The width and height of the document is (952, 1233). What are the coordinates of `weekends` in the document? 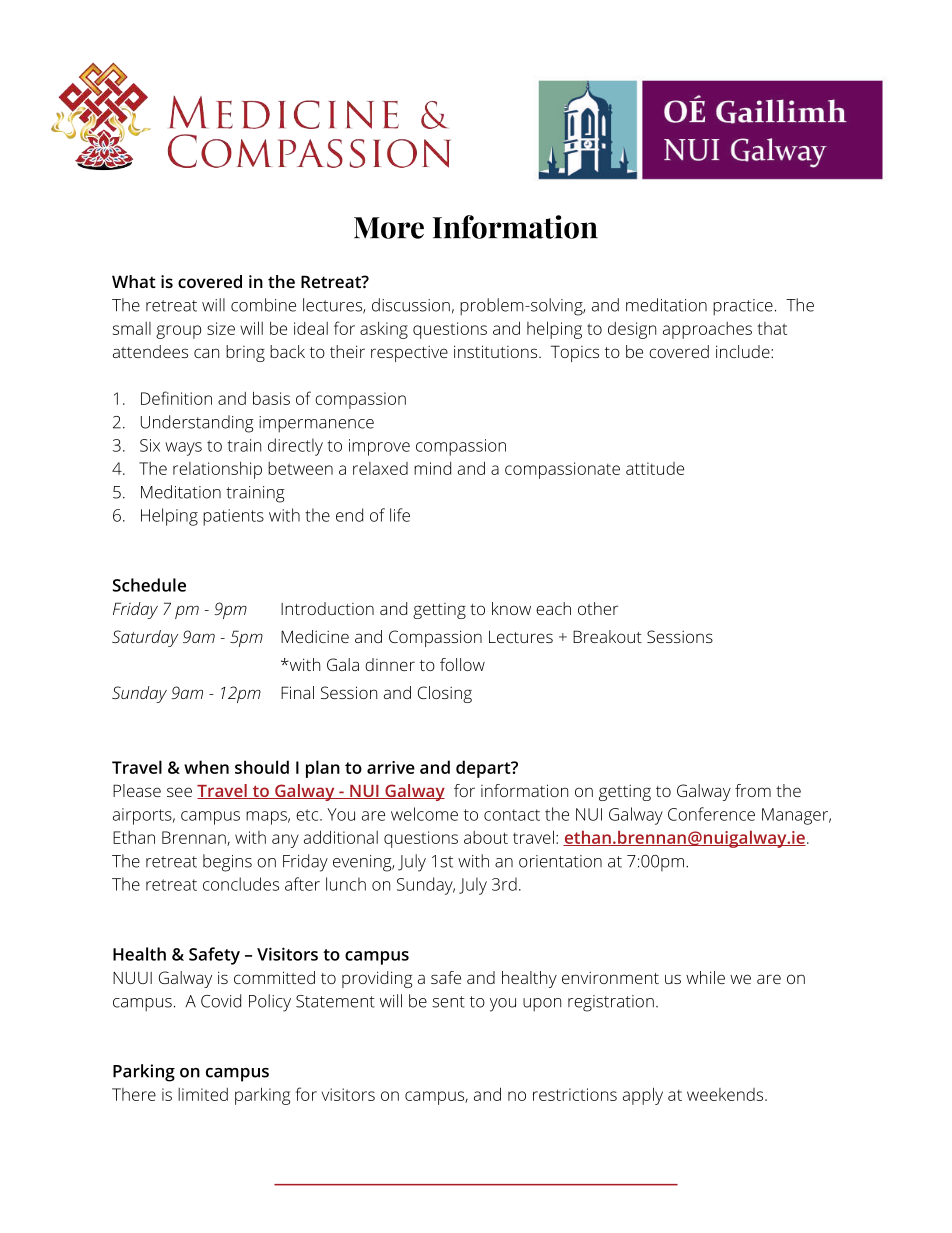 It's located at (726, 1094).
